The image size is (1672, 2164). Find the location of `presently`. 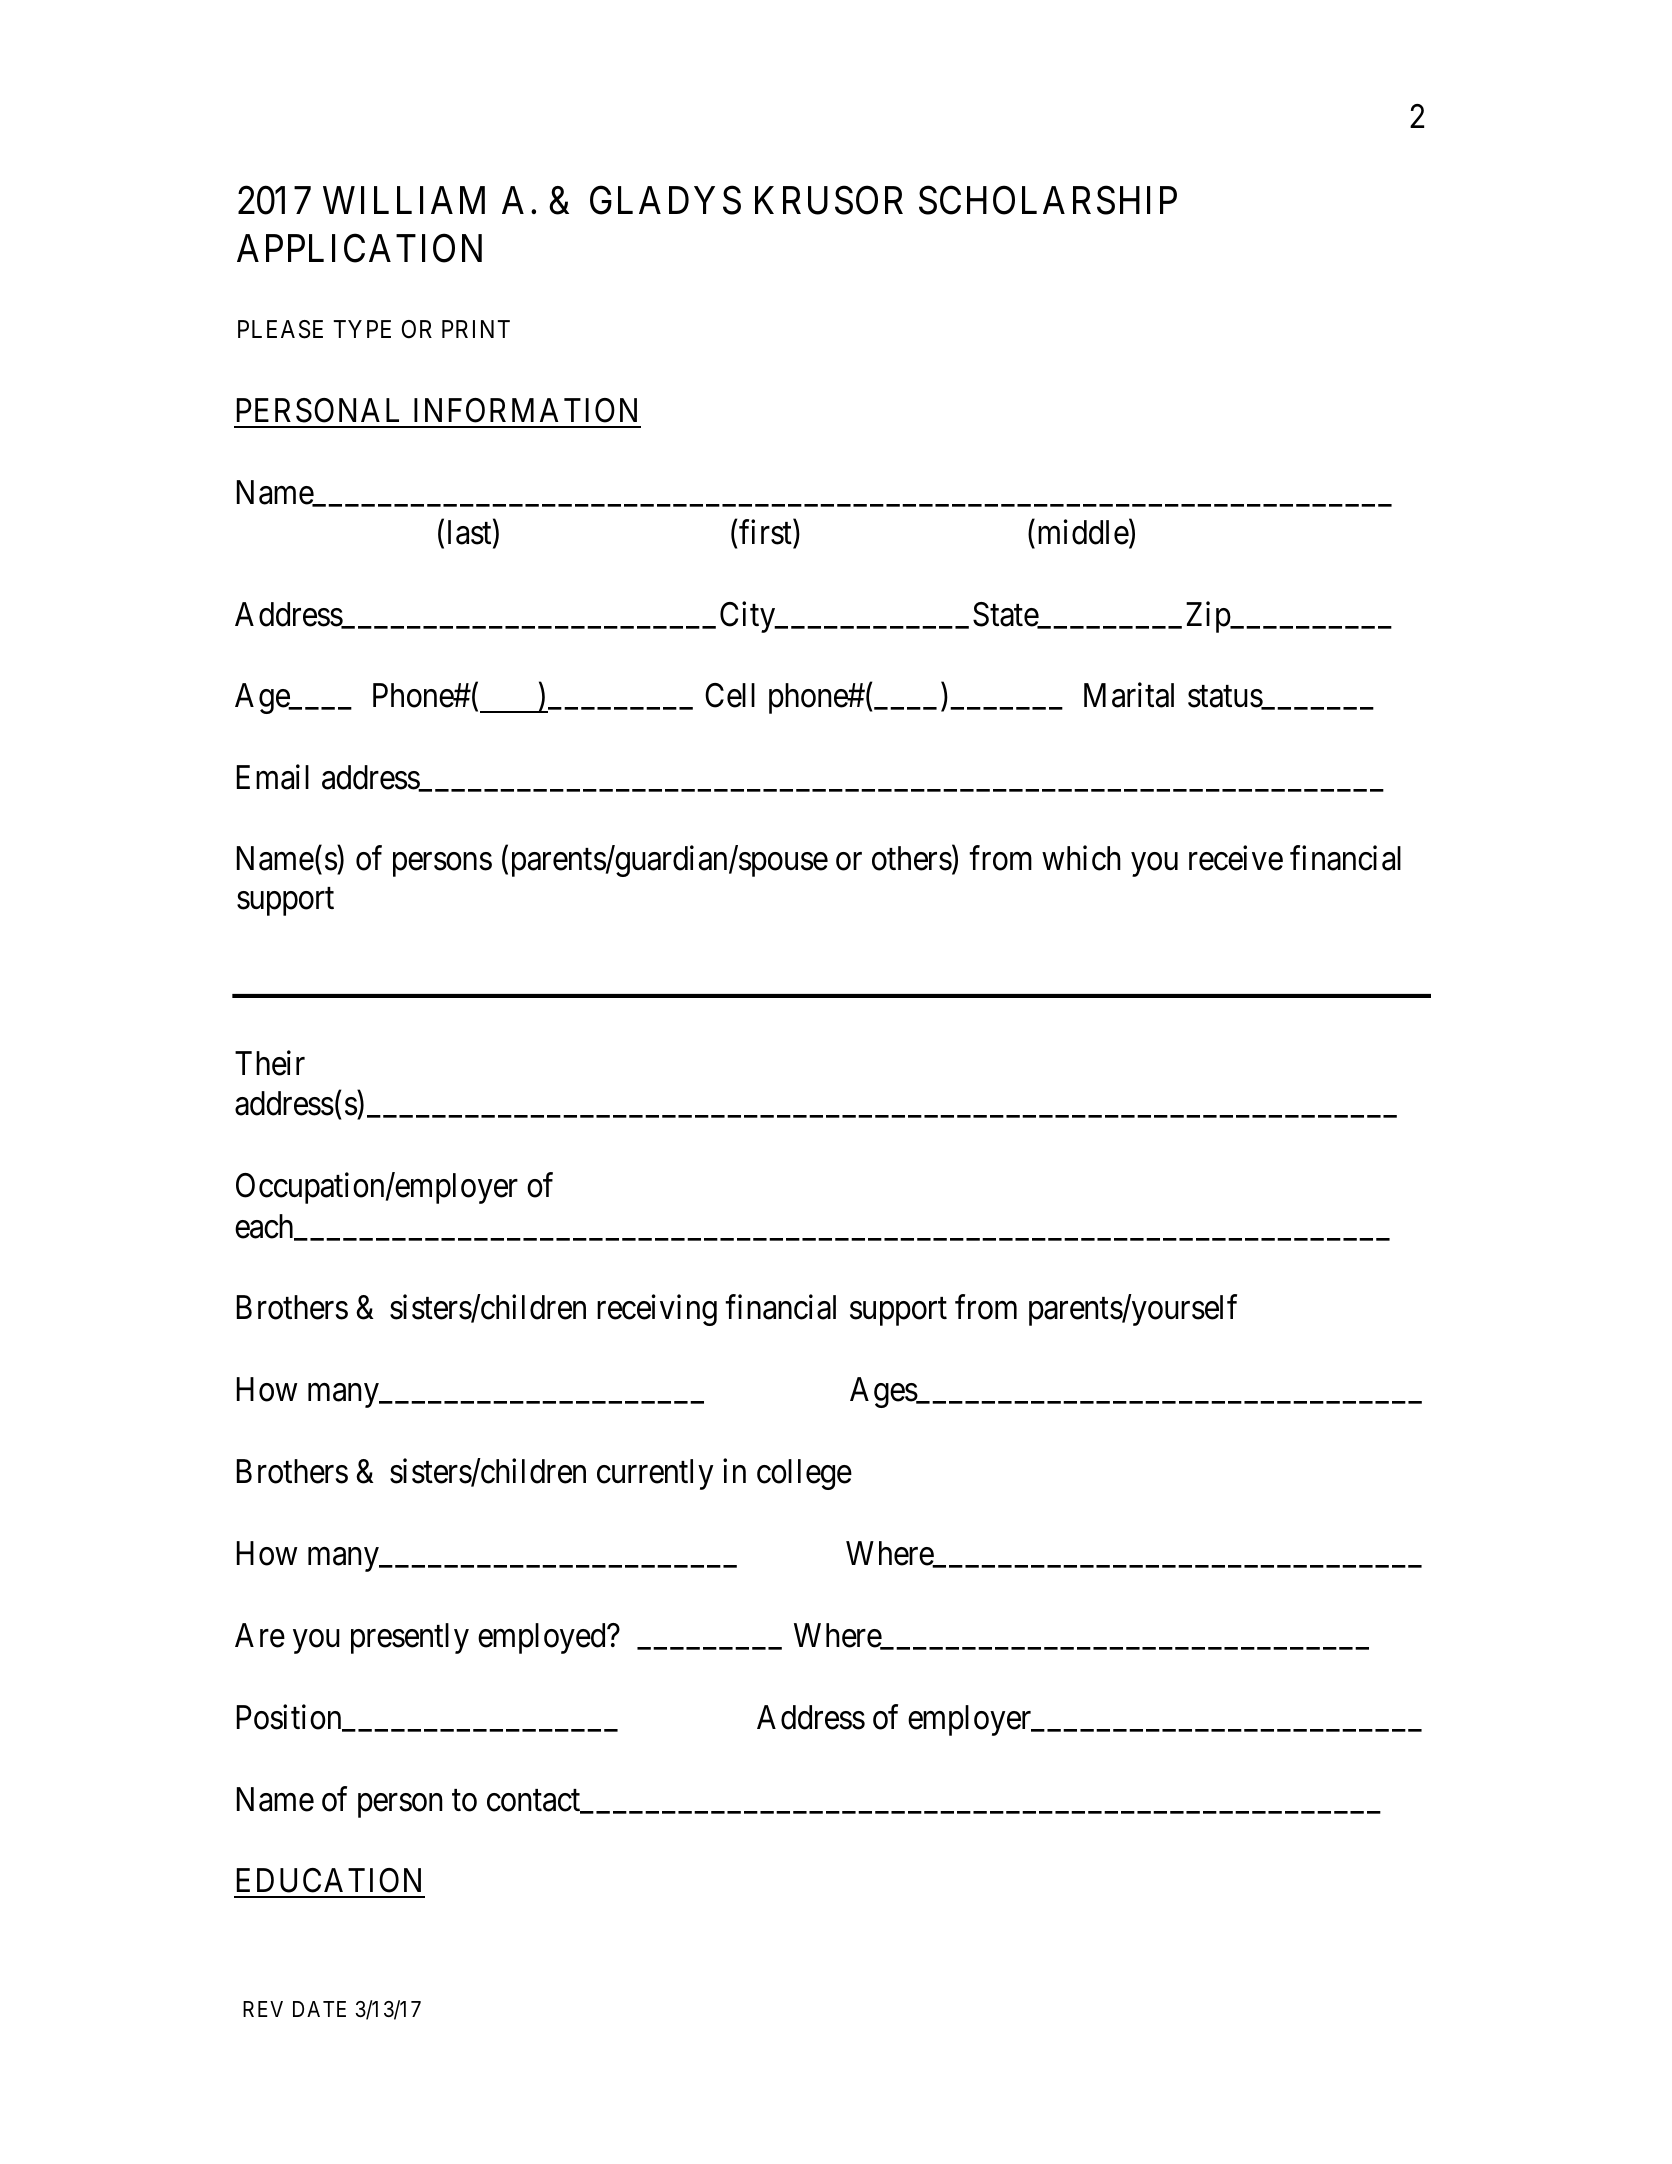

presently is located at coordinates (410, 1638).
